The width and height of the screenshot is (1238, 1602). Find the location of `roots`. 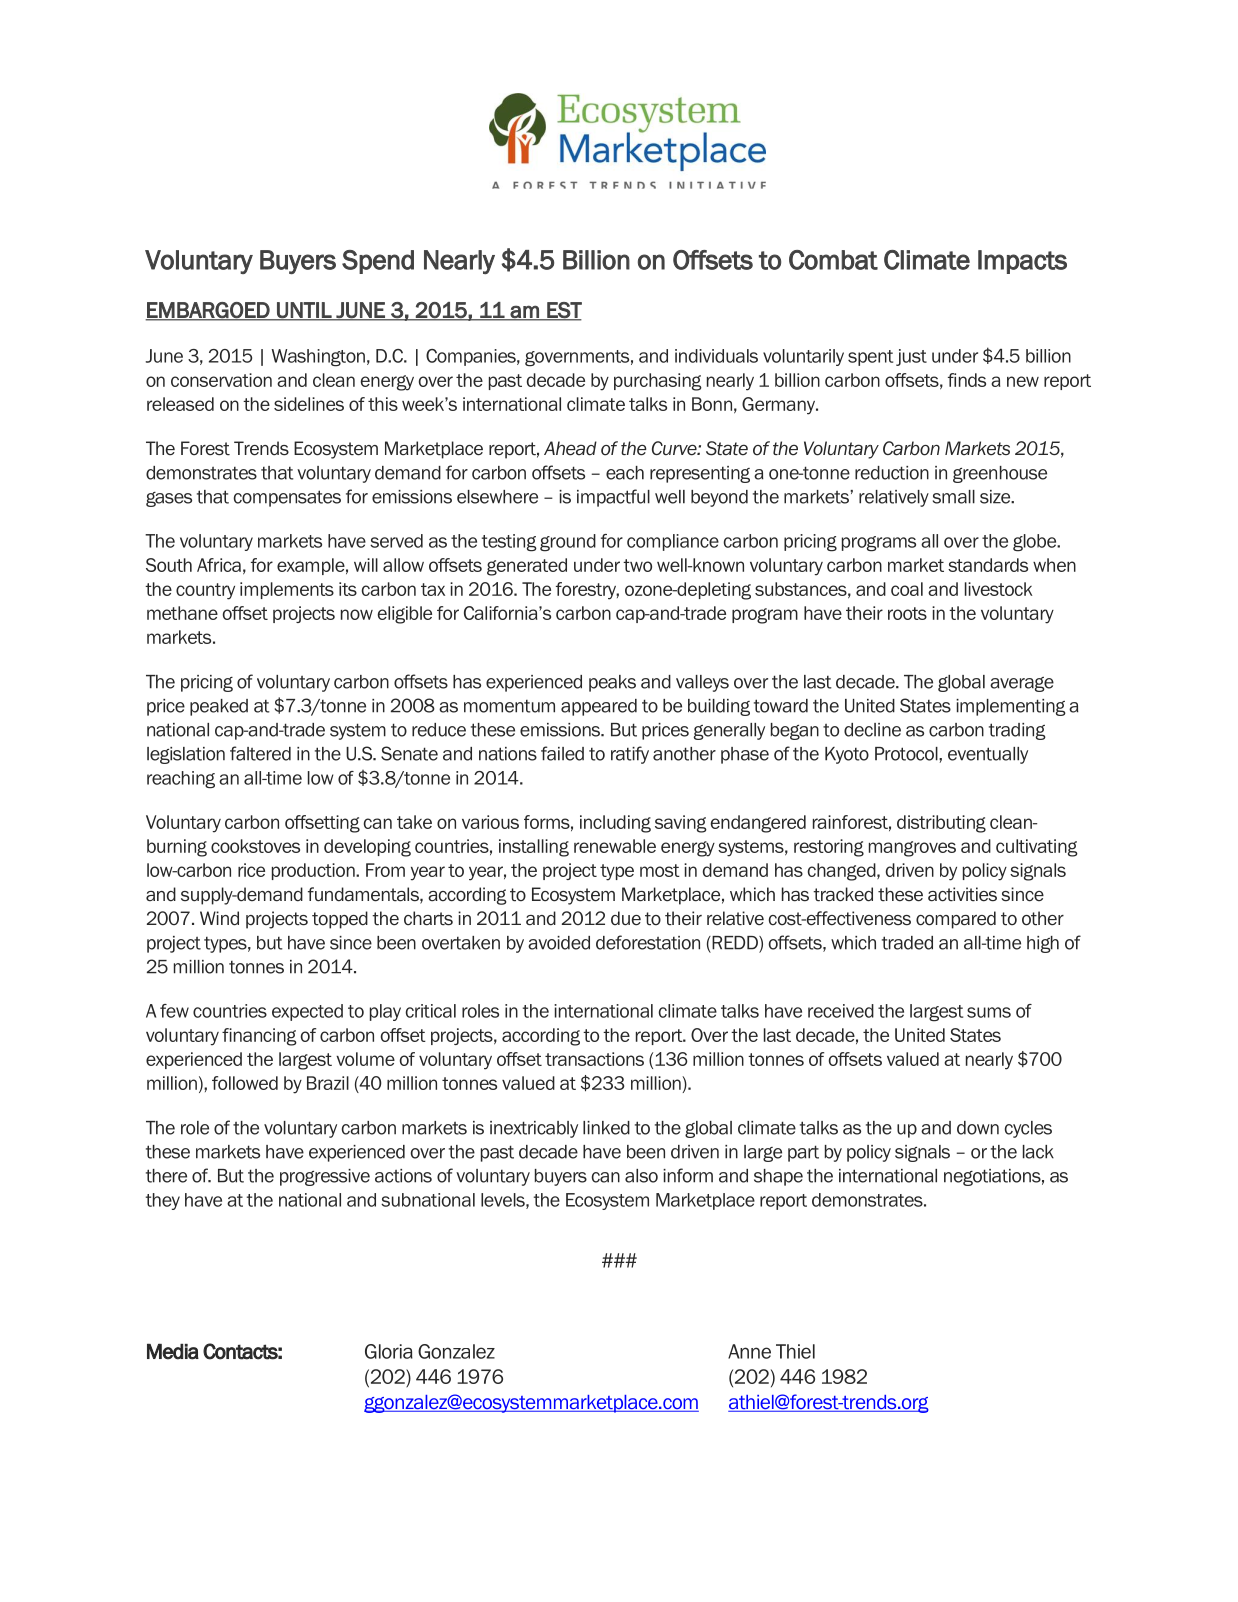

roots is located at coordinates (907, 613).
